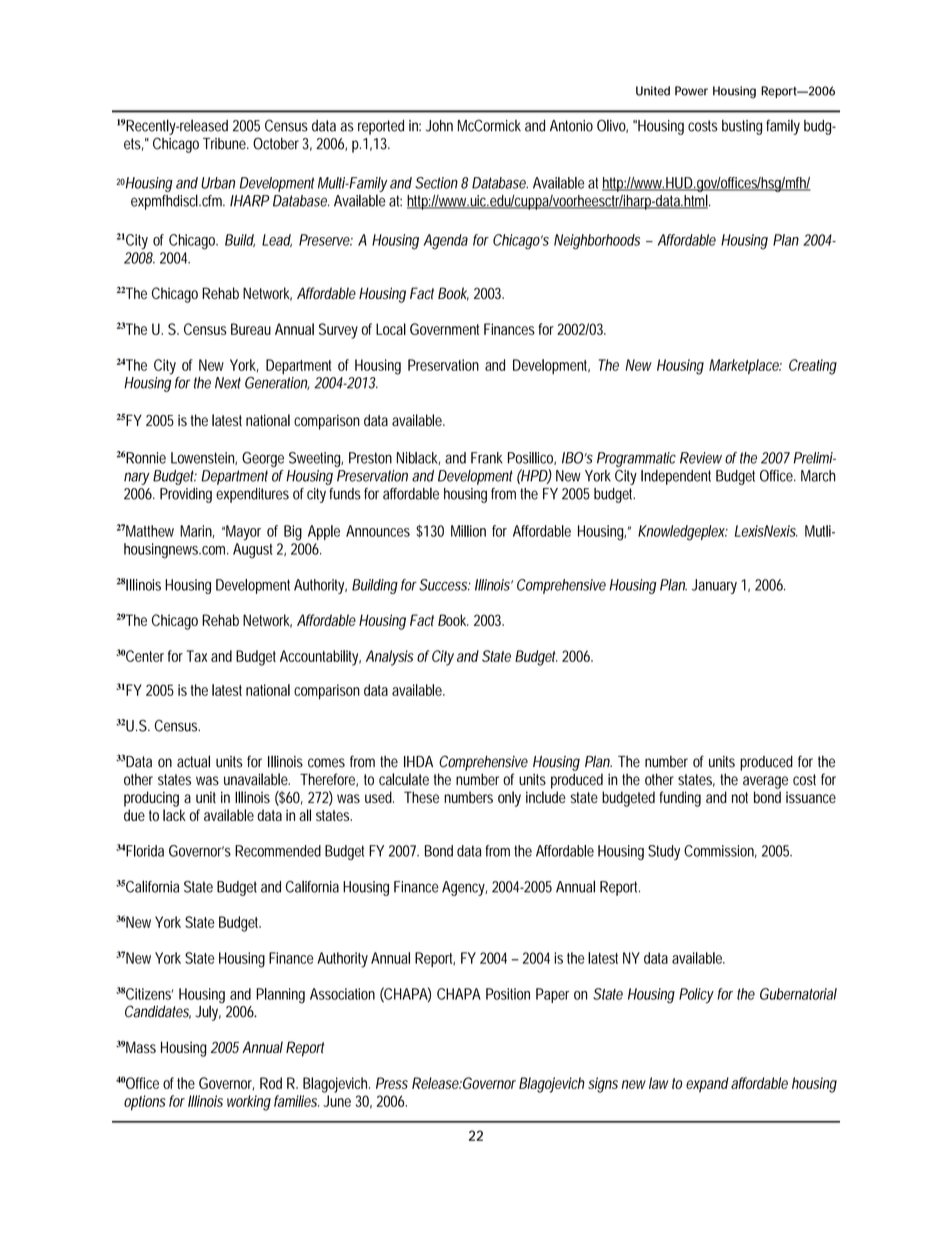 The width and height of the document is (952, 1233). I want to click on actual, so click(193, 761).
